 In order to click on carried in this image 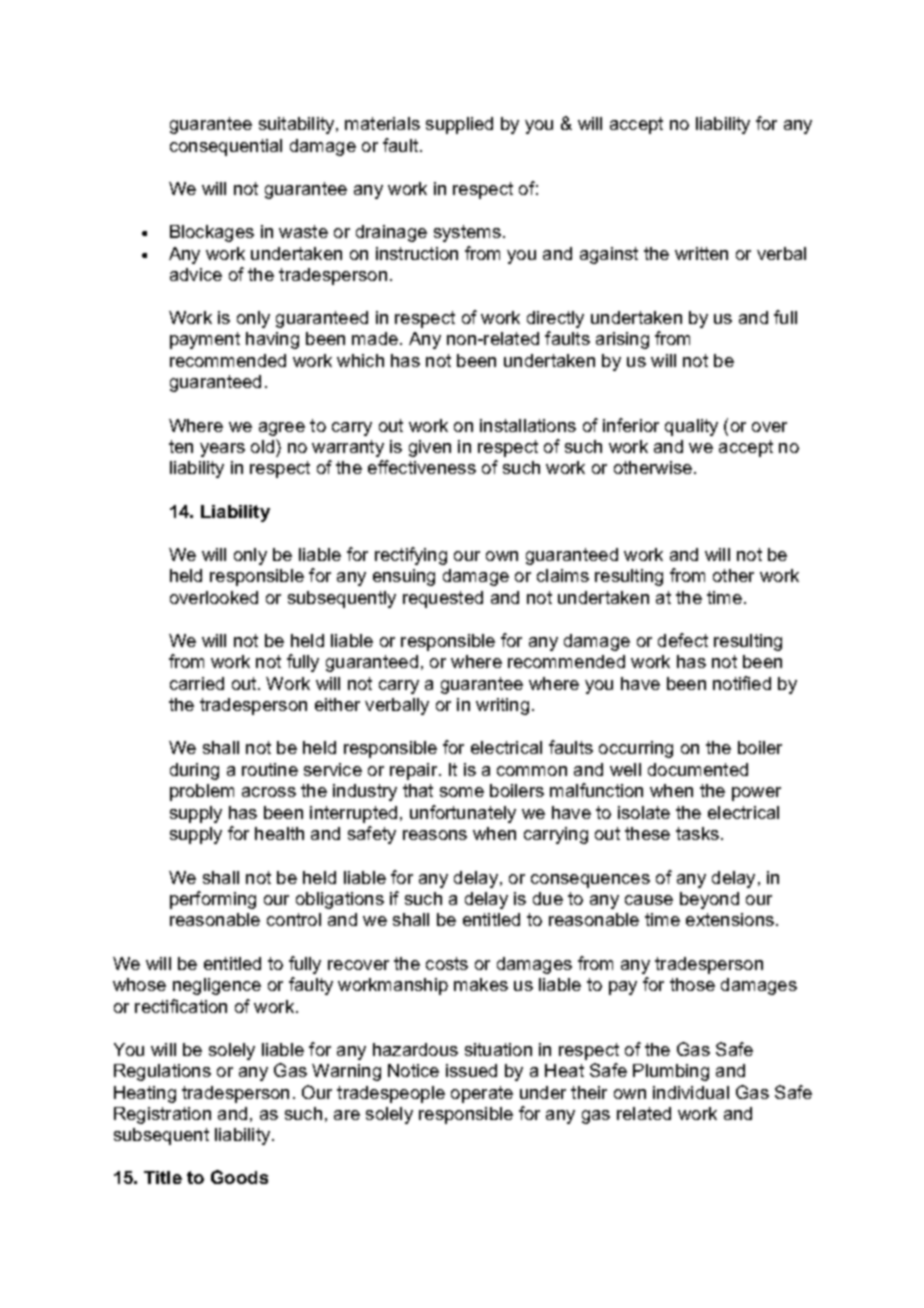, I will do `click(197, 683)`.
